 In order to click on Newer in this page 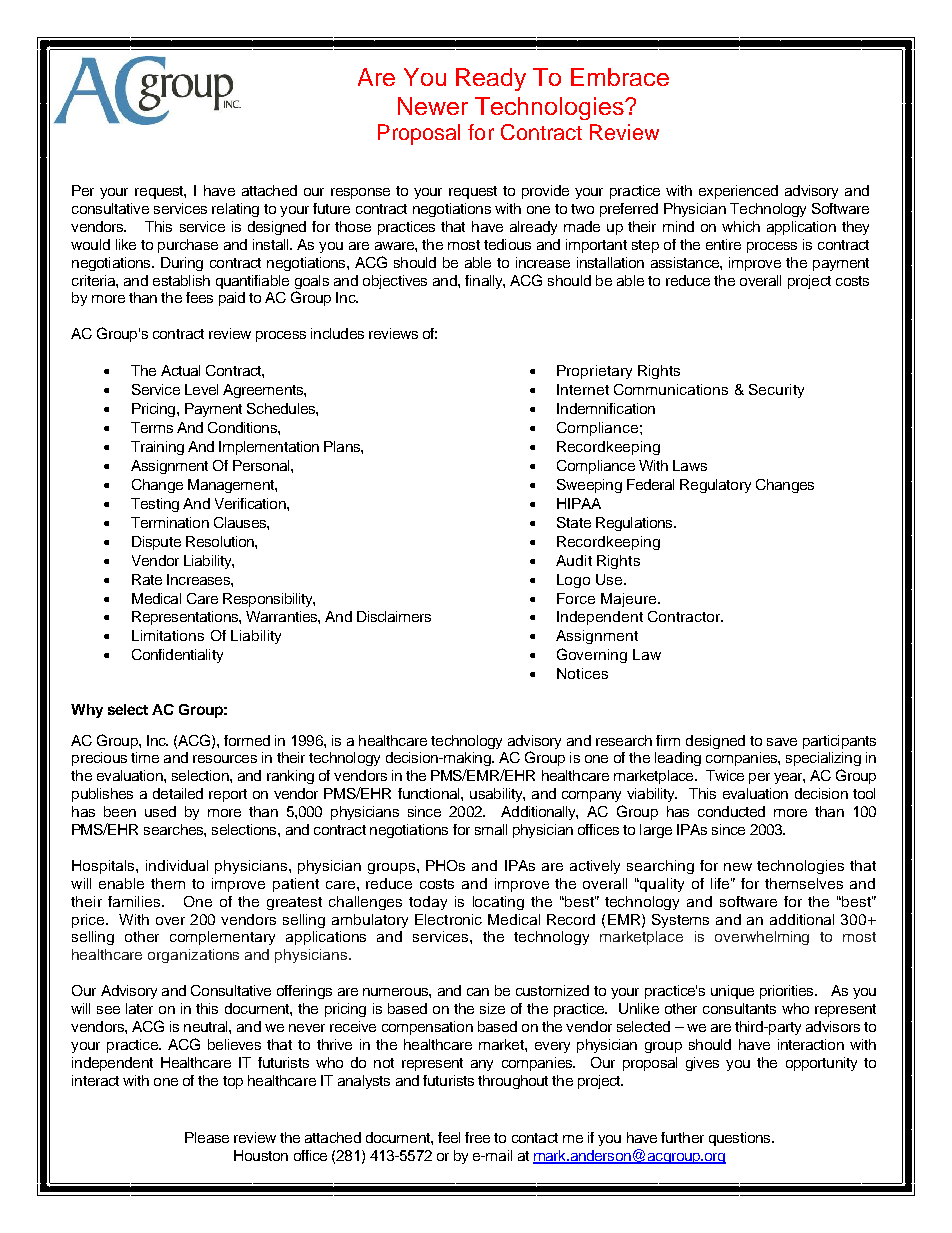, I will do `click(433, 106)`.
